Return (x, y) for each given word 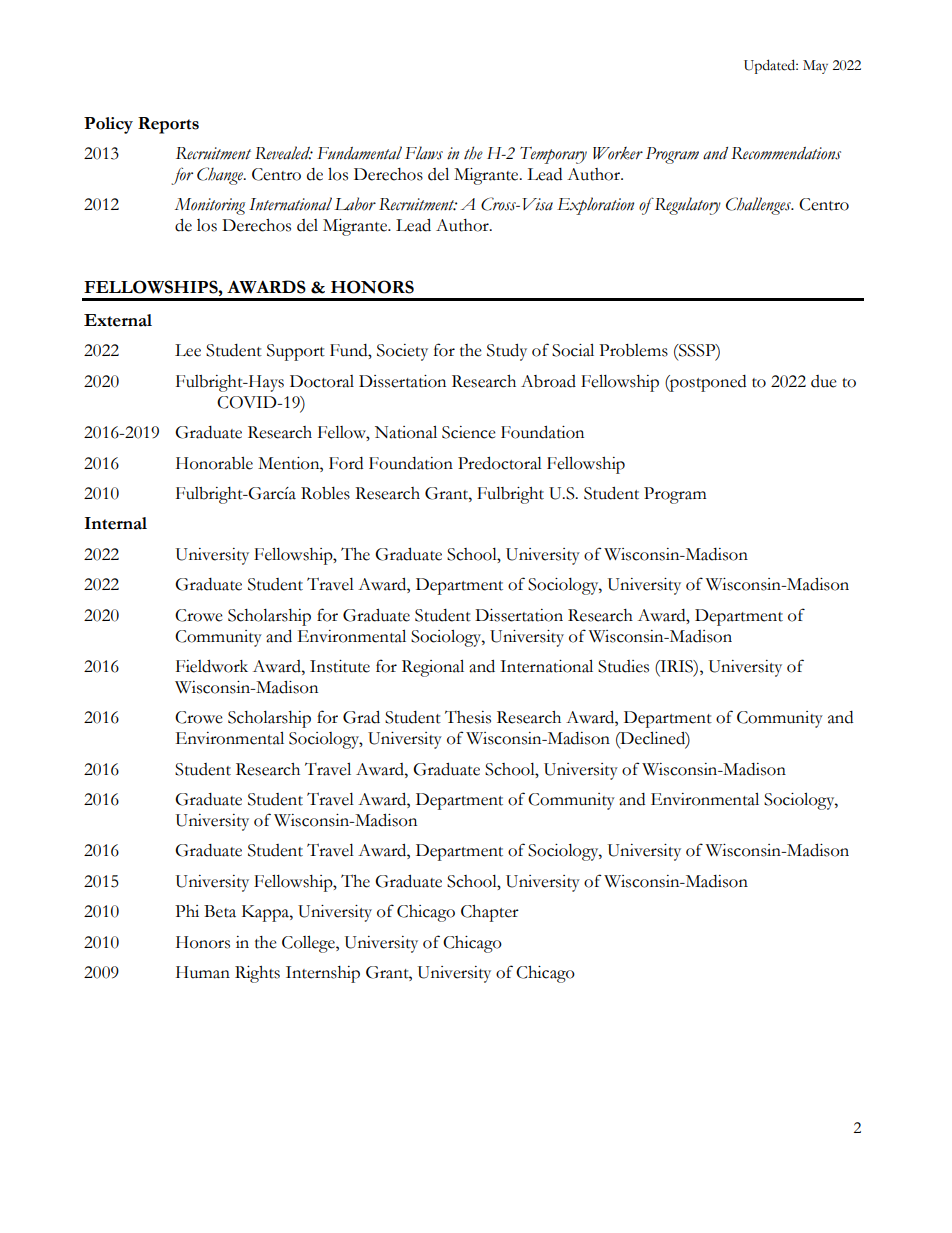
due (824, 381)
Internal (116, 523)
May (815, 67)
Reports (168, 125)
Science (469, 432)
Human (203, 972)
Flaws (424, 153)
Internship (323, 974)
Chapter (490, 913)
